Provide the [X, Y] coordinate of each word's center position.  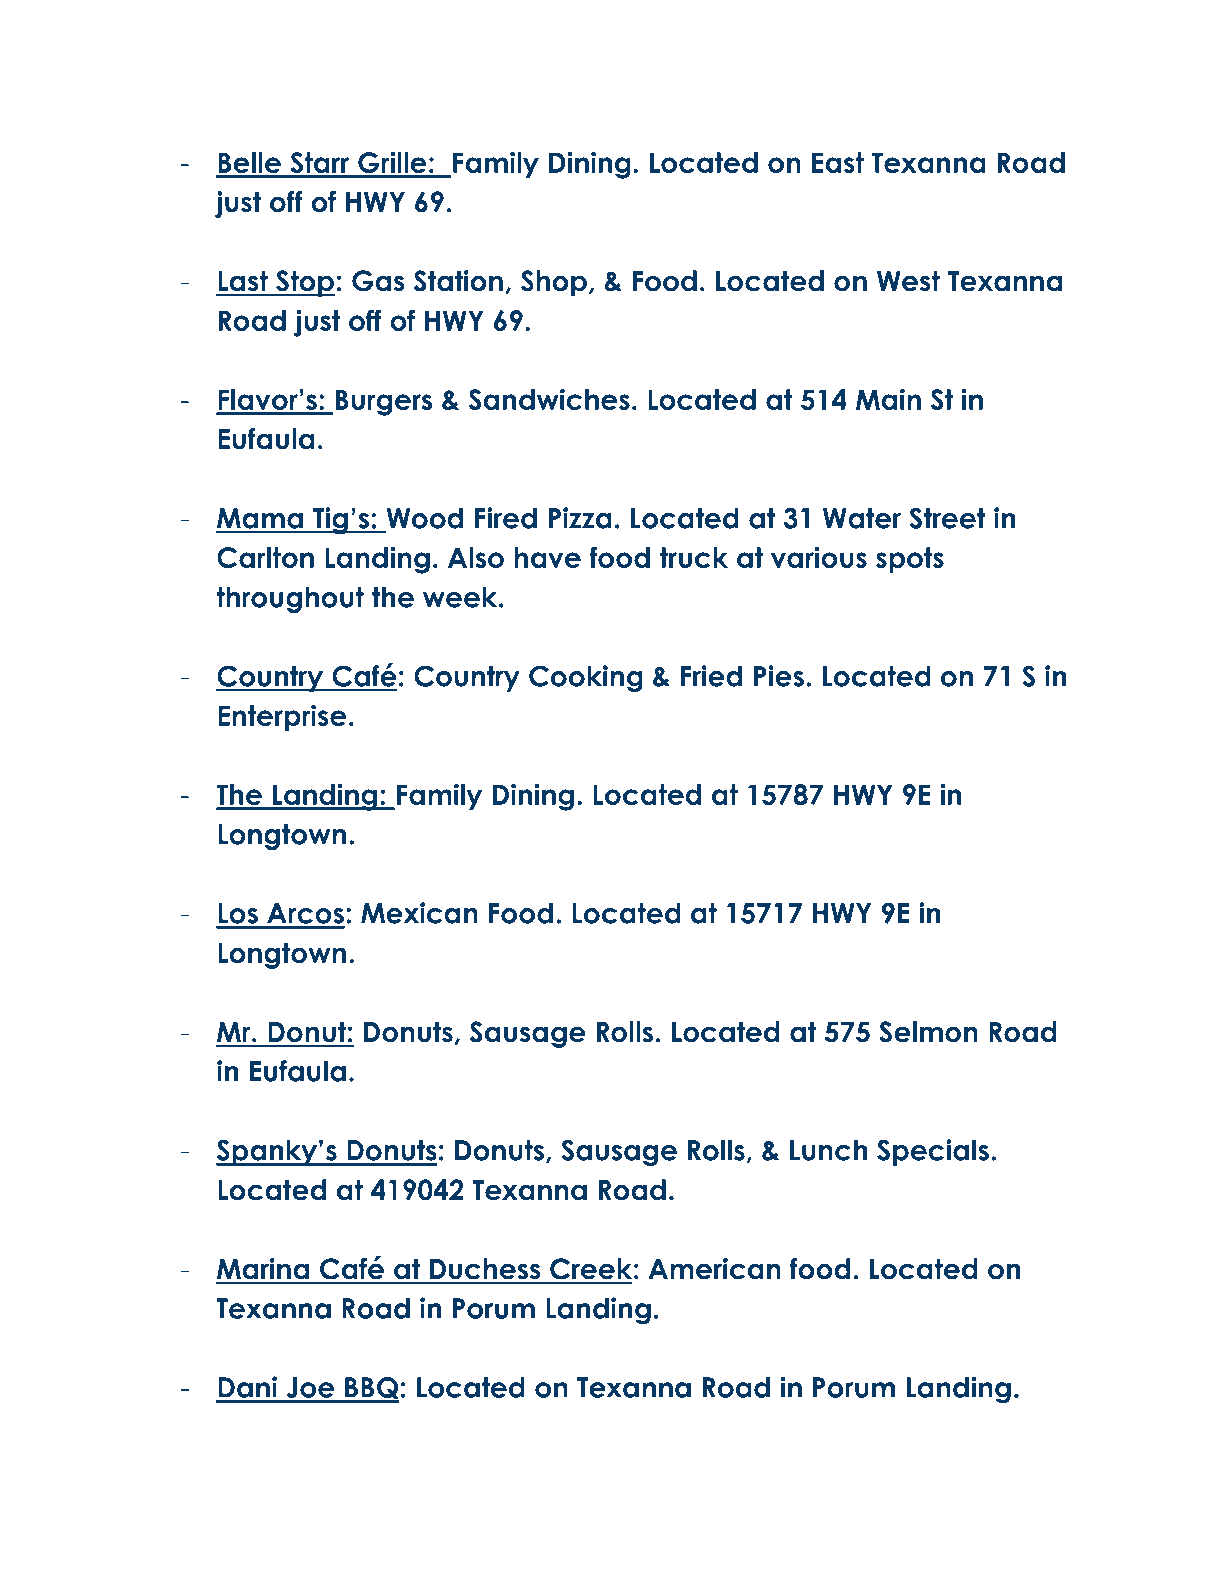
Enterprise [282, 717]
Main [888, 399]
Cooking [586, 678]
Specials [933, 1152]
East [838, 162]
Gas [378, 281]
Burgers [382, 402]
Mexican [419, 913]
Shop [554, 283]
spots [910, 560]
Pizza [580, 518]
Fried [711, 676]
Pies [779, 676]
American [714, 1269]
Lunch [828, 1150]
